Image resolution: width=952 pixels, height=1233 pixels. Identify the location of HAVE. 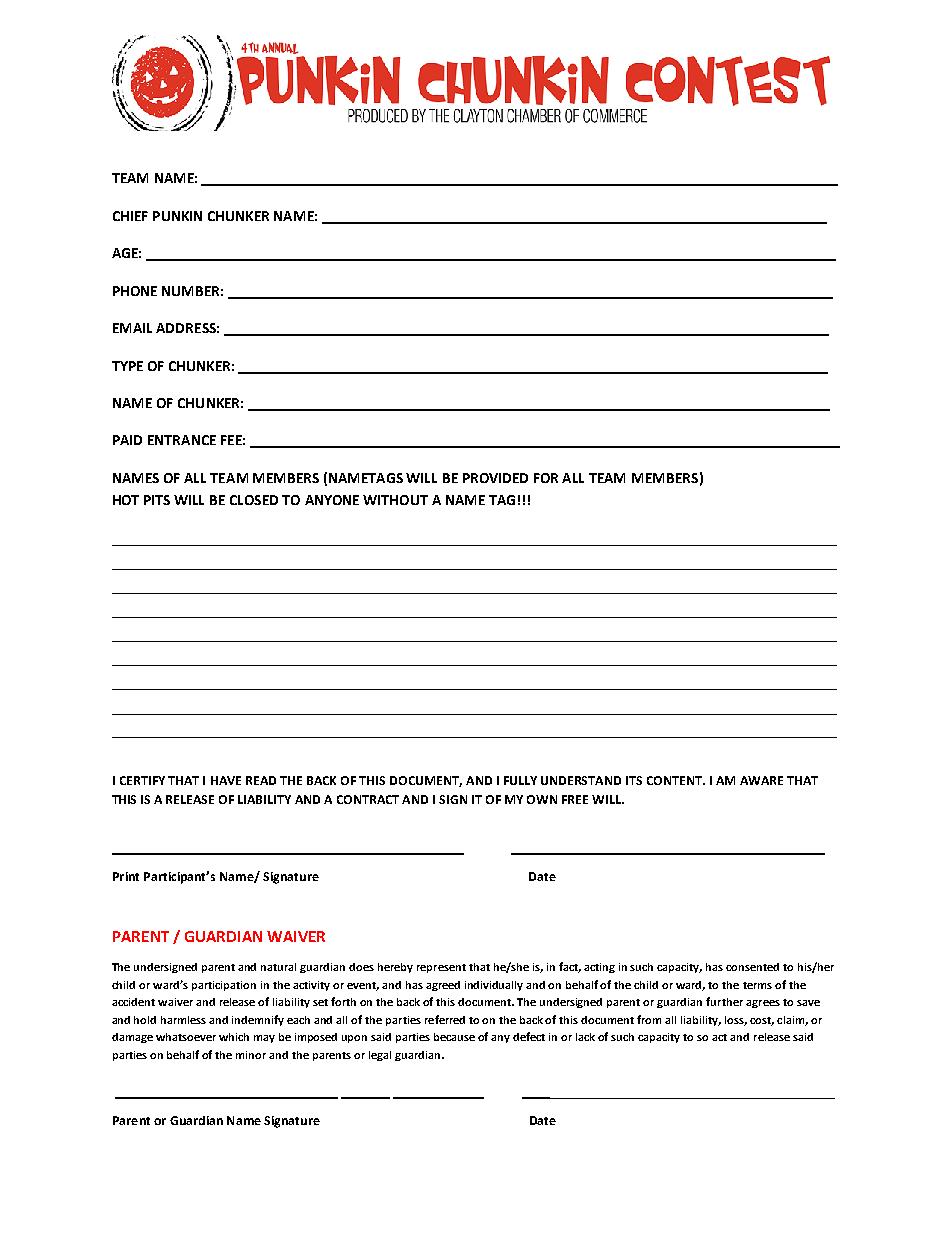
(226, 780).
